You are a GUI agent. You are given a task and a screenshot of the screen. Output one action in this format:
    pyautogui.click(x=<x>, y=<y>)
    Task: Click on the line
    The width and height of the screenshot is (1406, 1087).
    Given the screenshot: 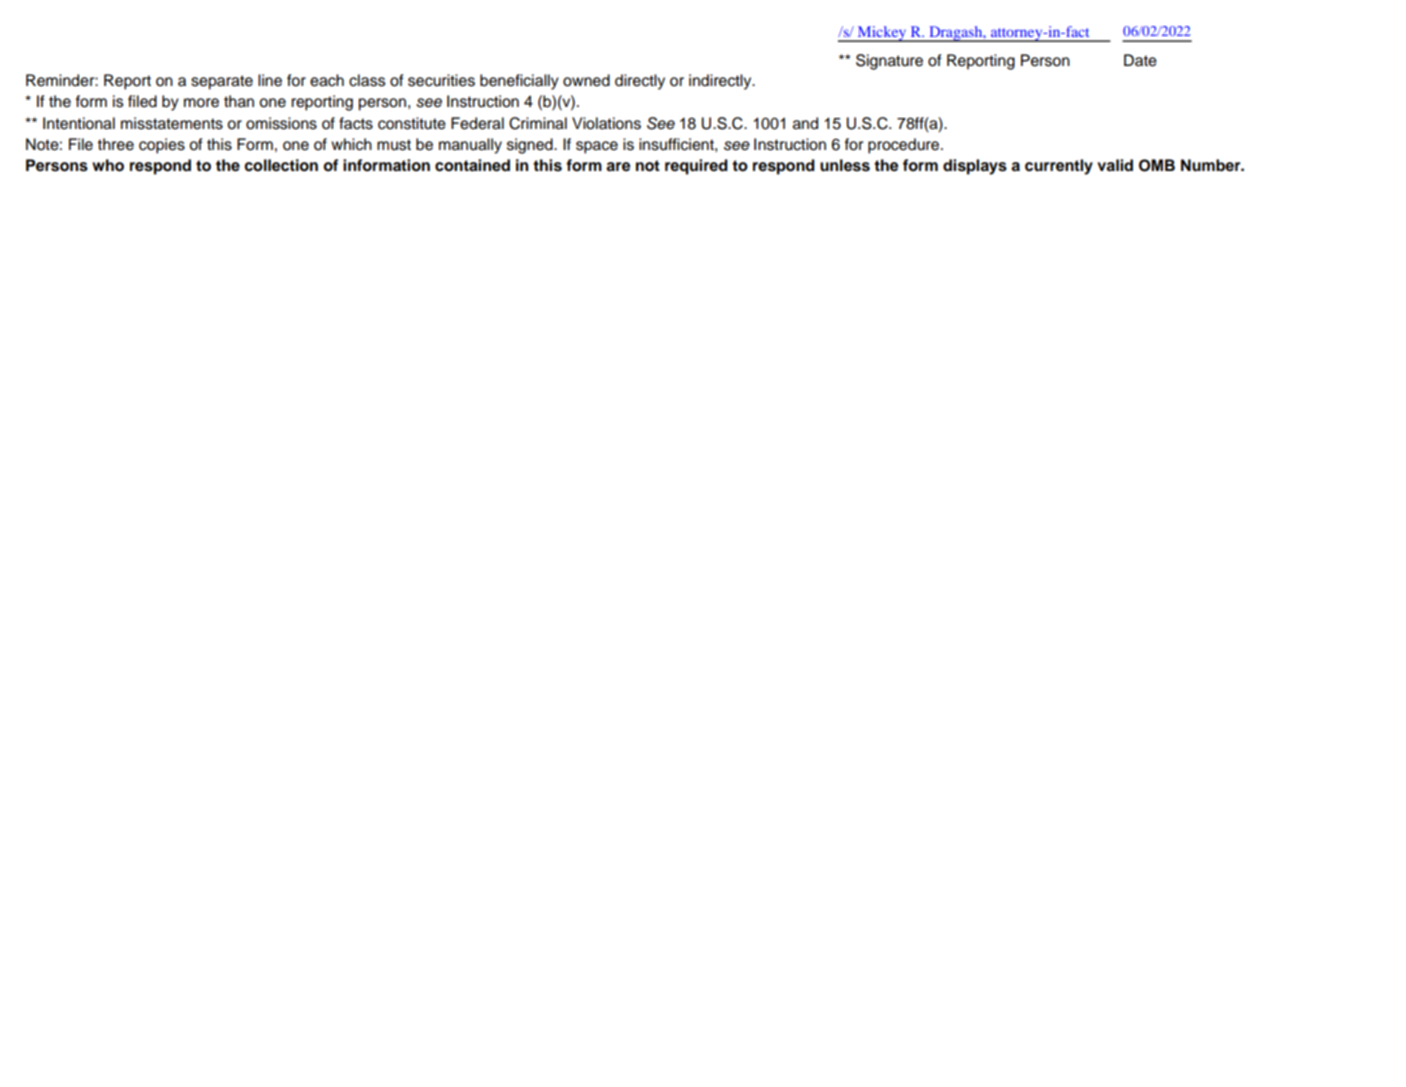 What is the action you would take?
    pyautogui.click(x=270, y=80)
